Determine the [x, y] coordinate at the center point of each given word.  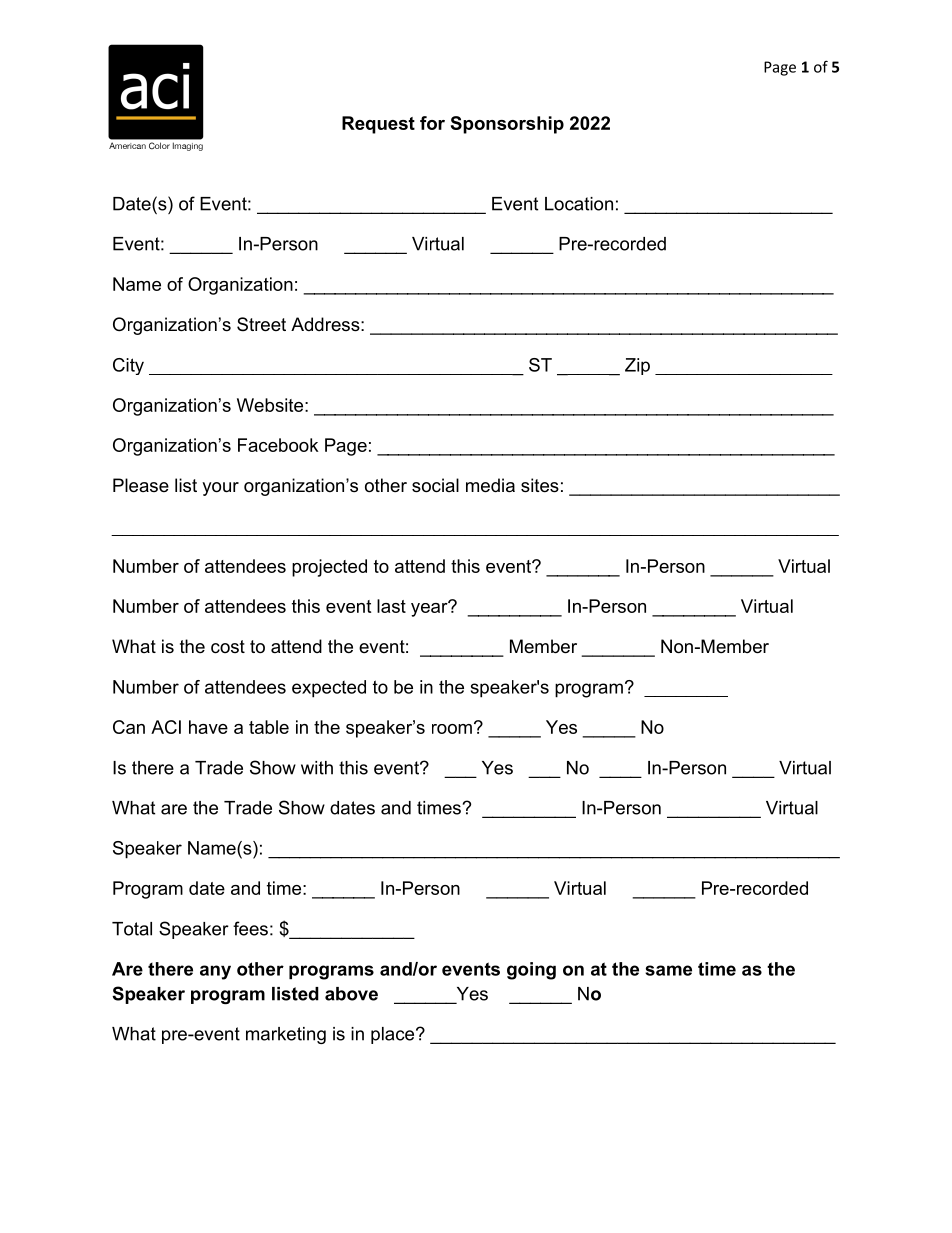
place [394, 1035]
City [128, 366]
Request [378, 125]
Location [579, 204]
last [391, 606]
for [432, 123]
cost [228, 647]
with [317, 768]
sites [540, 485]
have [208, 727]
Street [261, 324]
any [215, 972]
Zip [637, 366]
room [452, 729]
